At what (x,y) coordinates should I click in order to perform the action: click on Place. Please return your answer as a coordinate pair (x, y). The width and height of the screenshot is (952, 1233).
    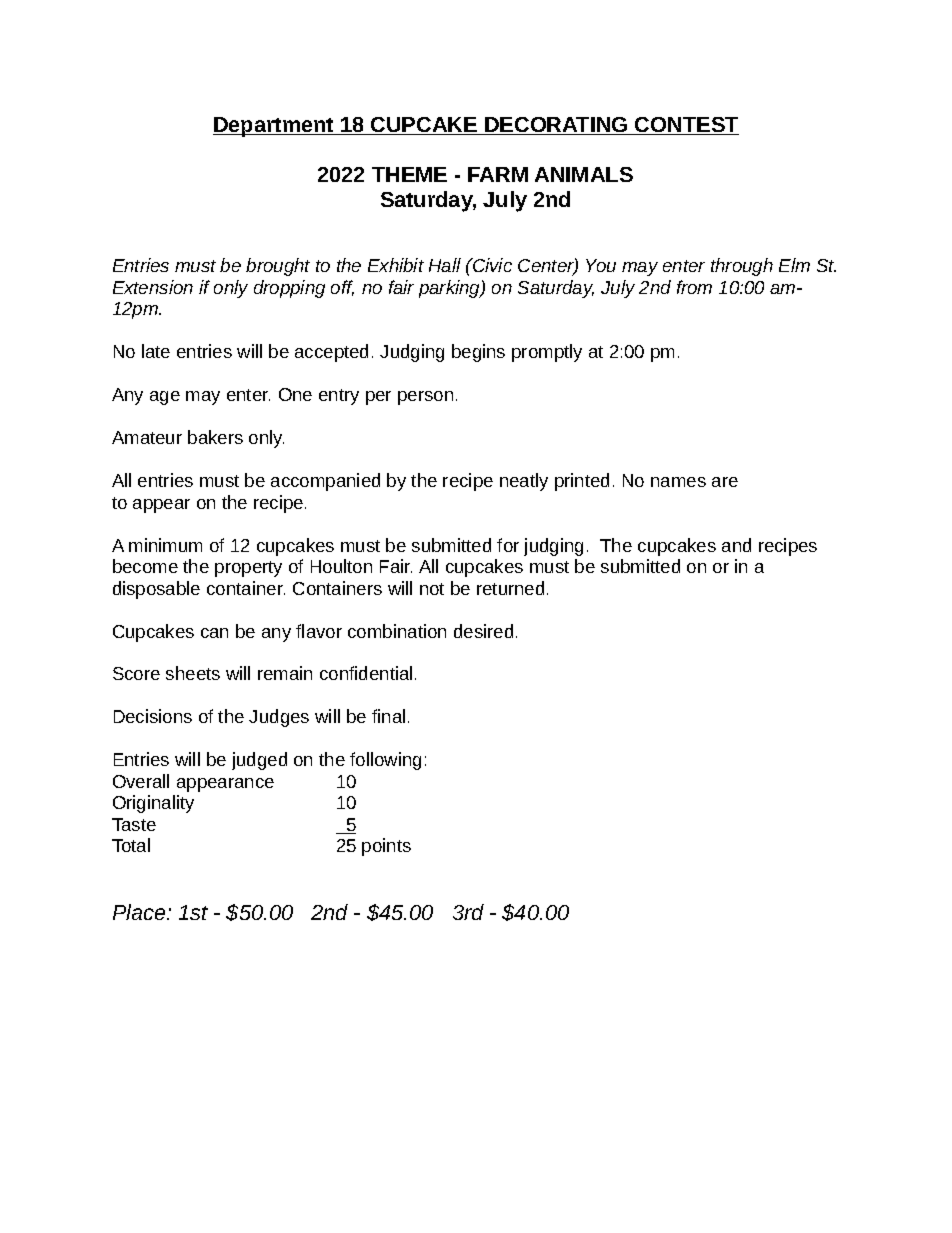
    Looking at the image, I should click on (140, 912).
